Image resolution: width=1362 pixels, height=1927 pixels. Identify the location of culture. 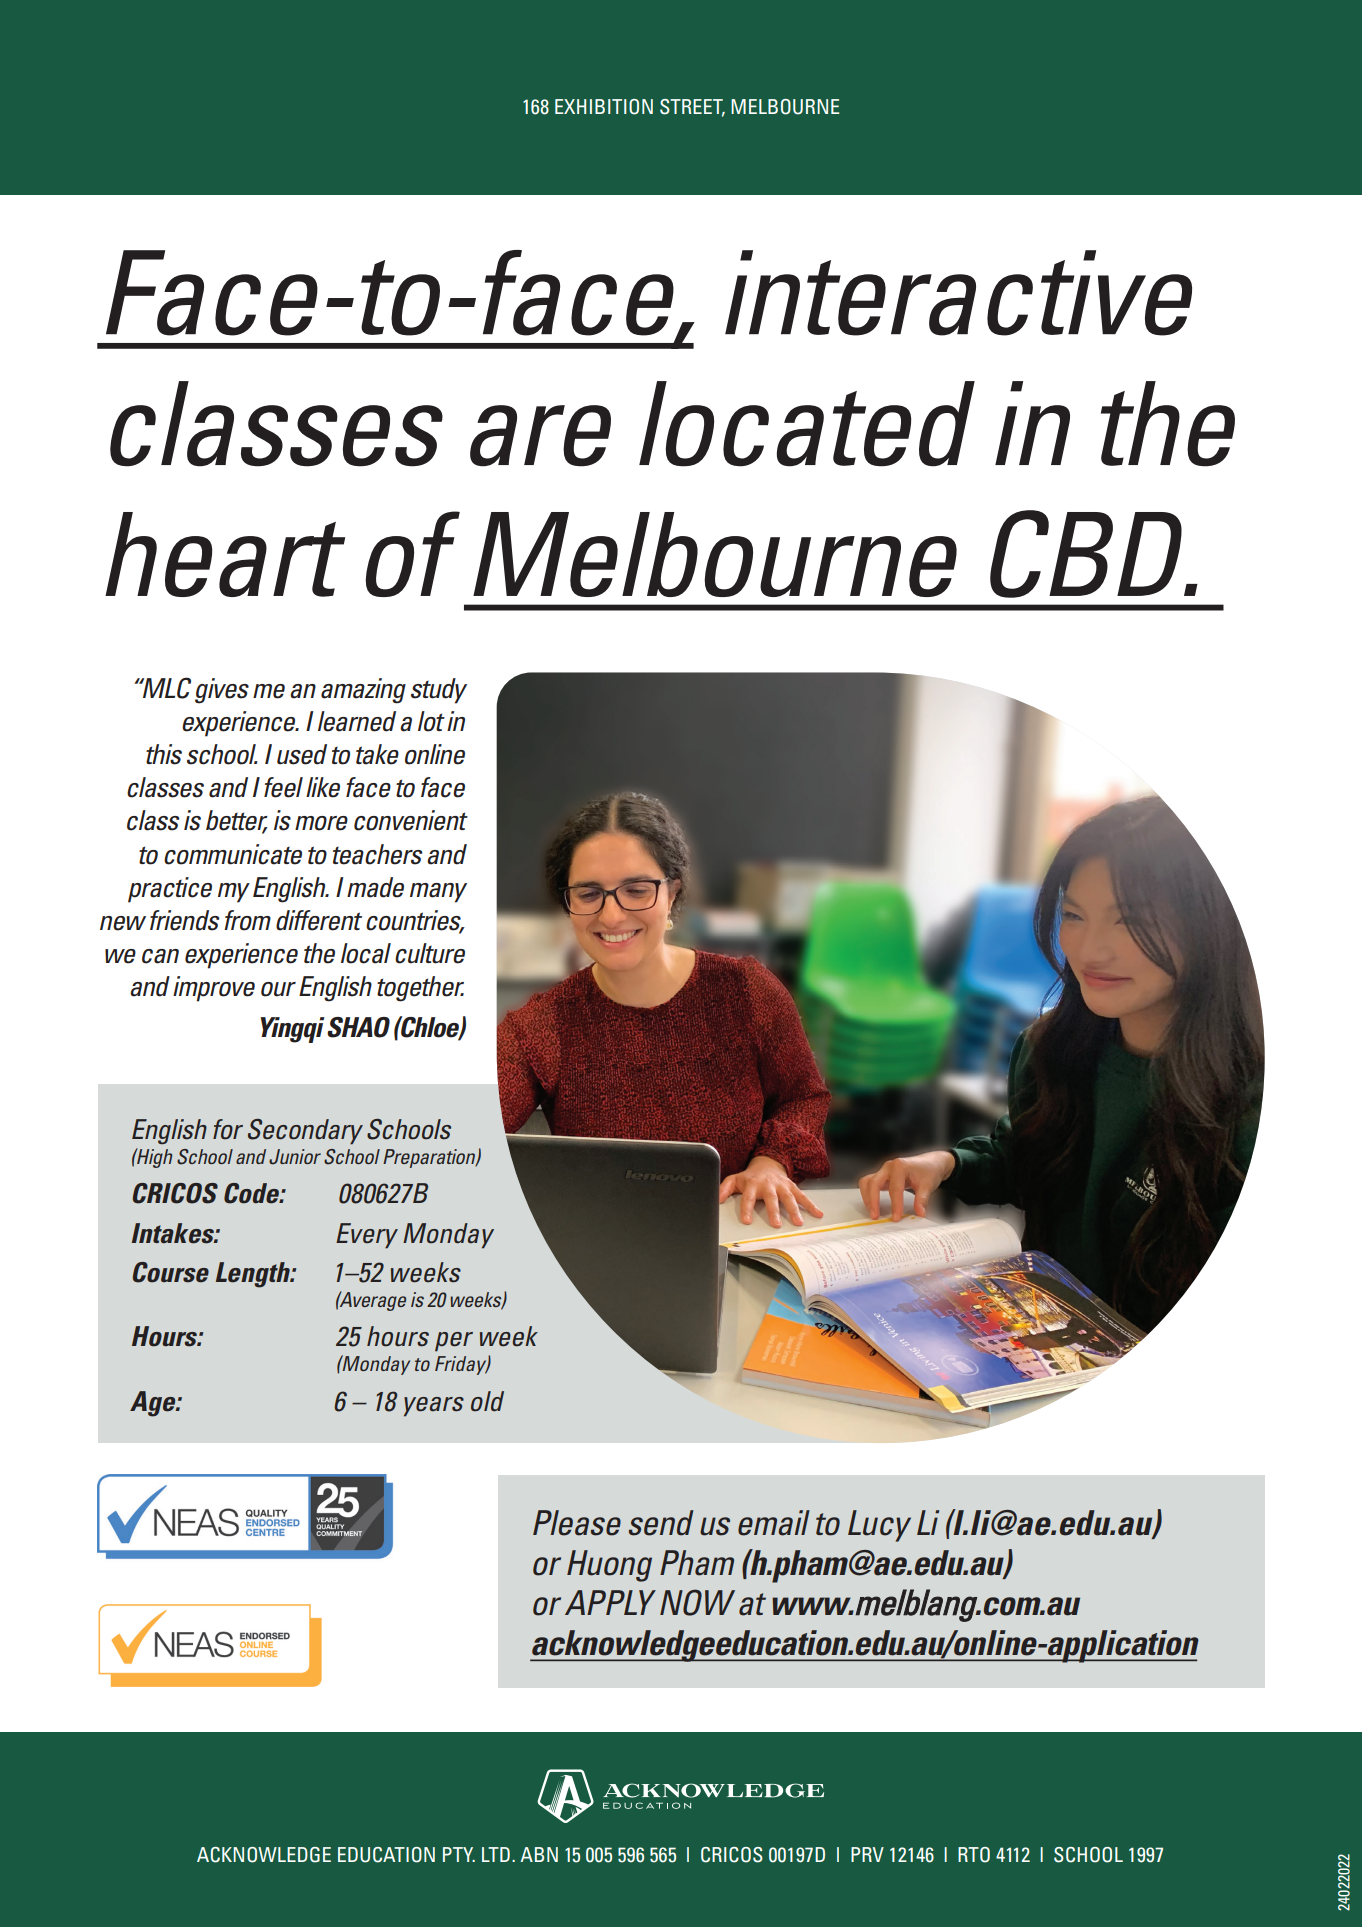
(430, 953).
